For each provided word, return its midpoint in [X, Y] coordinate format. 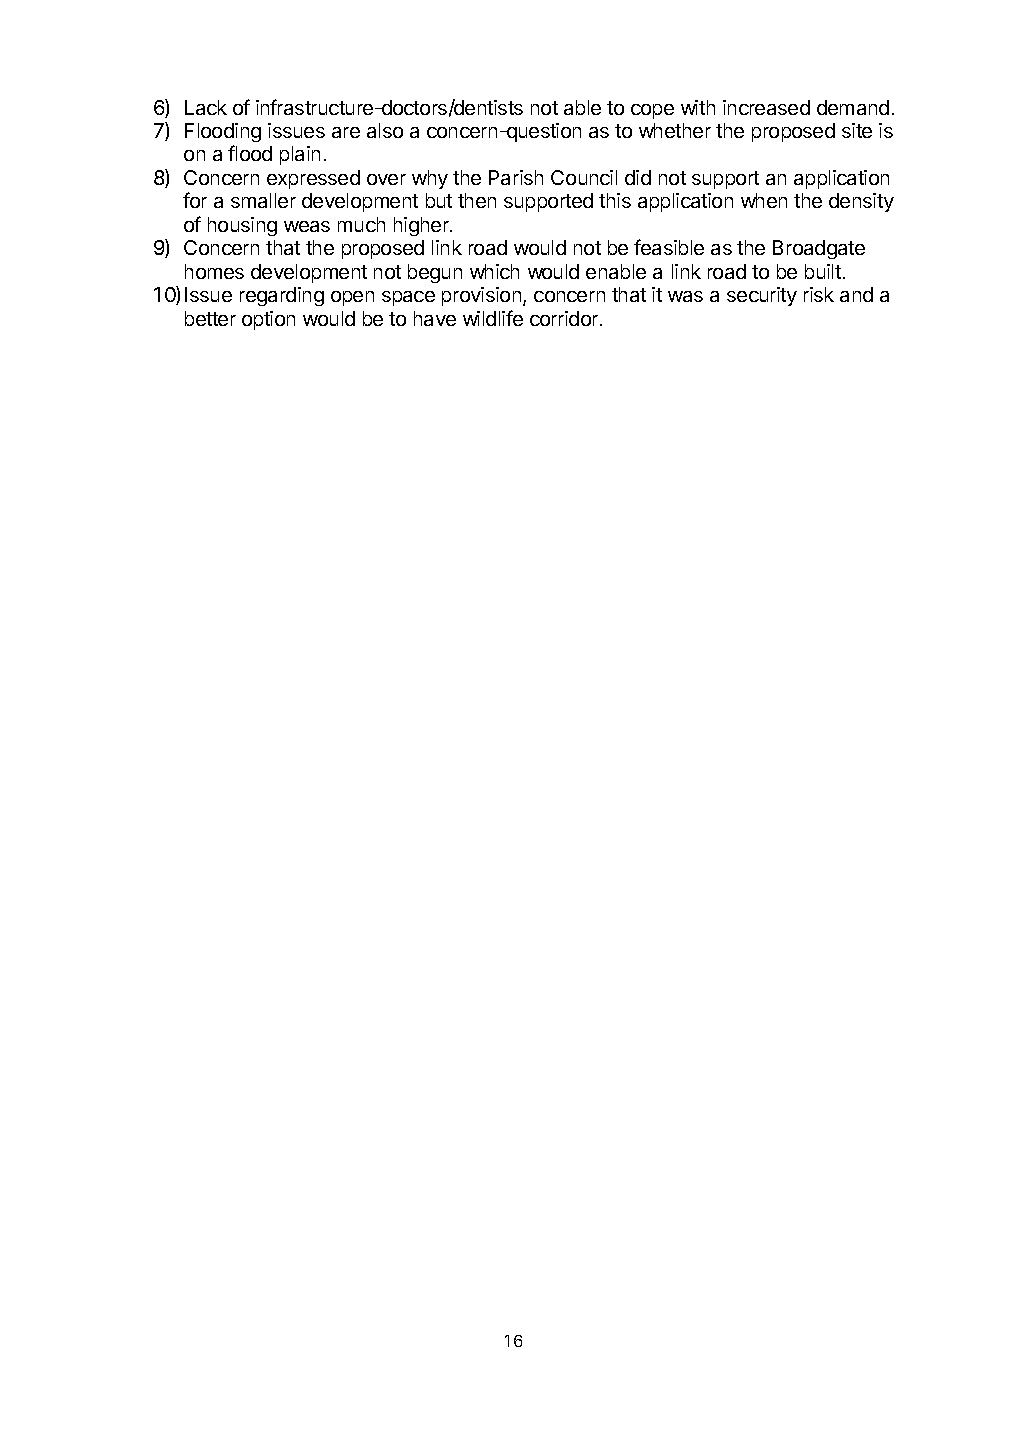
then [477, 200]
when [764, 200]
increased [766, 107]
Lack [206, 107]
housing [242, 226]
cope [652, 111]
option [268, 320]
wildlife [493, 318]
